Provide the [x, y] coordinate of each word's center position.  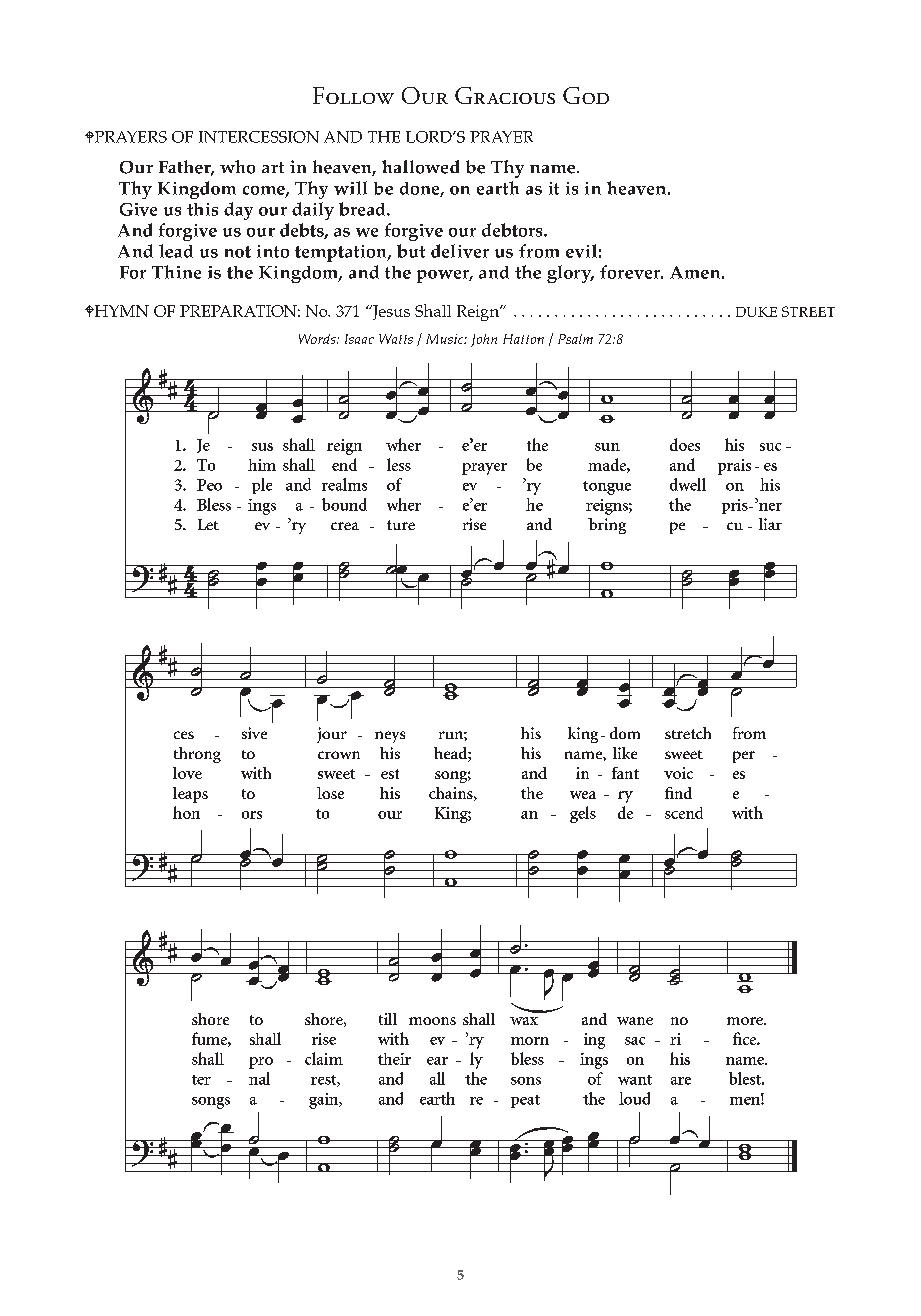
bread [363, 209]
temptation [342, 253]
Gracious [505, 95]
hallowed [420, 167]
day [238, 211]
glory [570, 274]
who [237, 167]
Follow [353, 95]
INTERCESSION [259, 137]
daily [313, 211]
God [586, 95]
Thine [176, 272]
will [350, 188]
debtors [513, 230]
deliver [460, 251]
